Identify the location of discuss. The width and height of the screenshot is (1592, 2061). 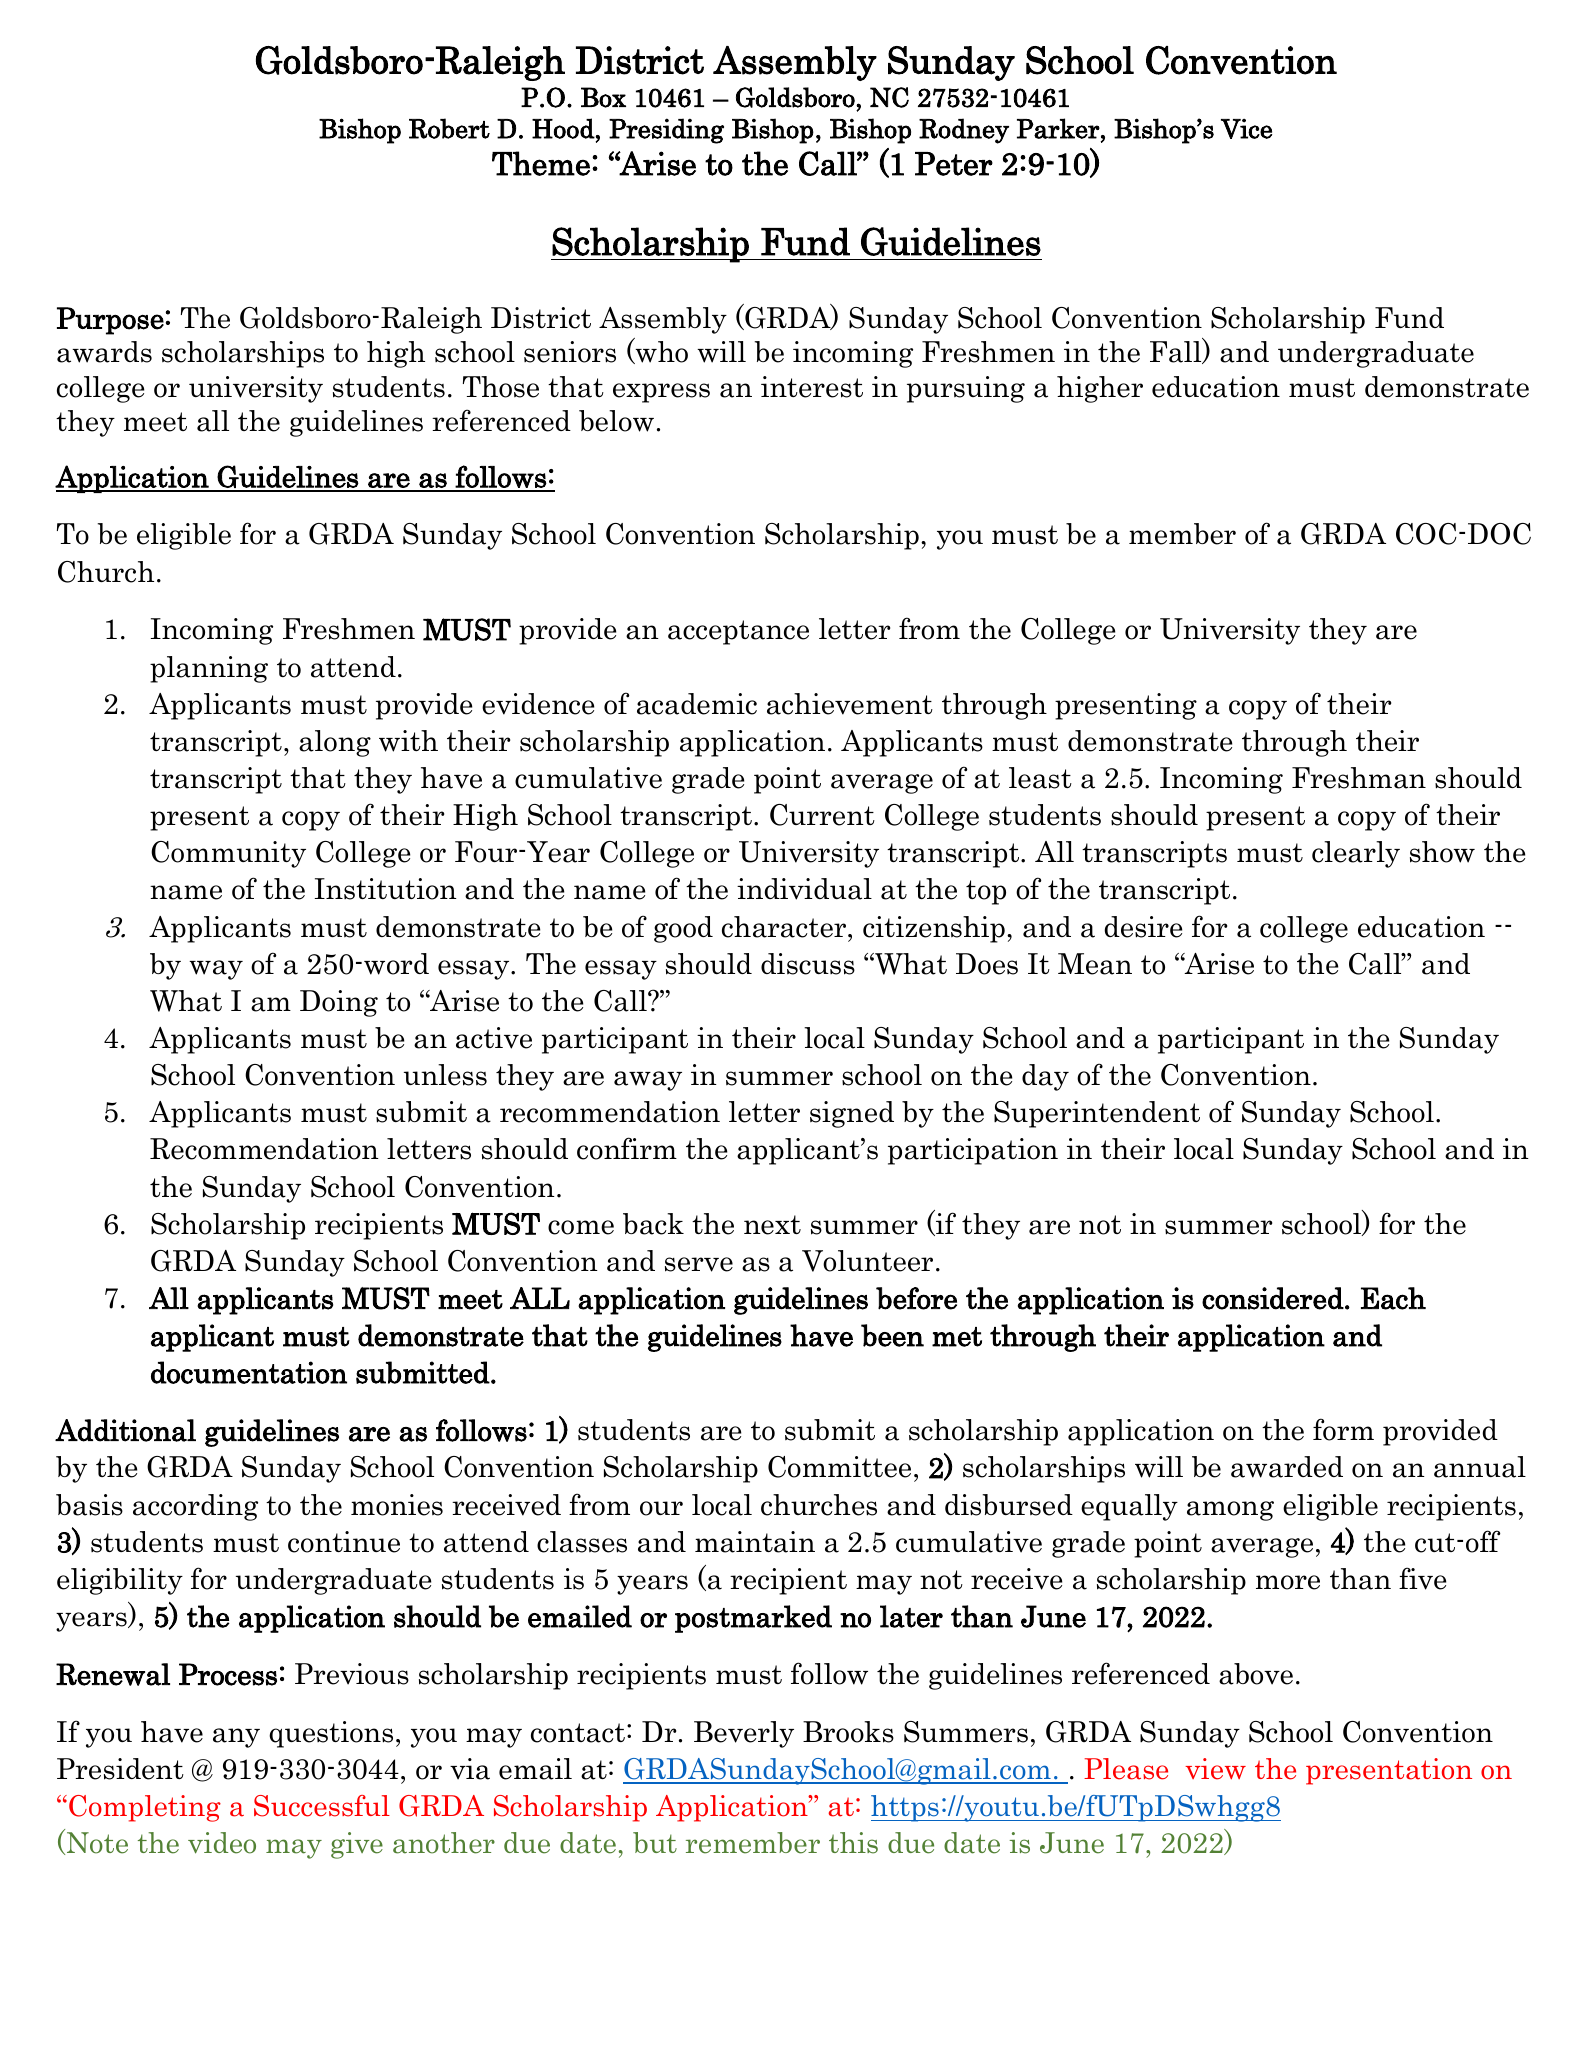
(808, 964).
